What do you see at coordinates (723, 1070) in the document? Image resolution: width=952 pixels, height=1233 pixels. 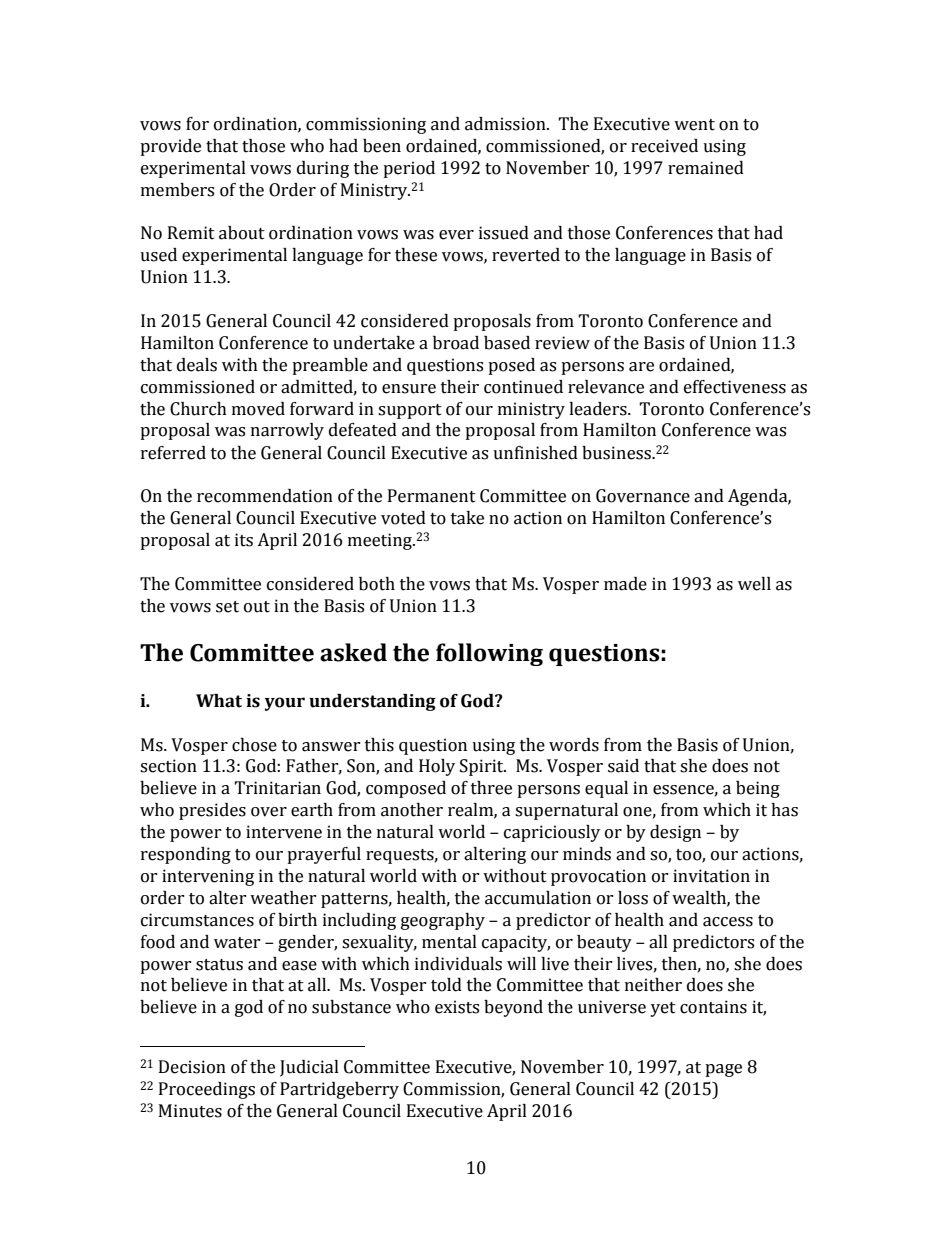 I see `page` at bounding box center [723, 1070].
